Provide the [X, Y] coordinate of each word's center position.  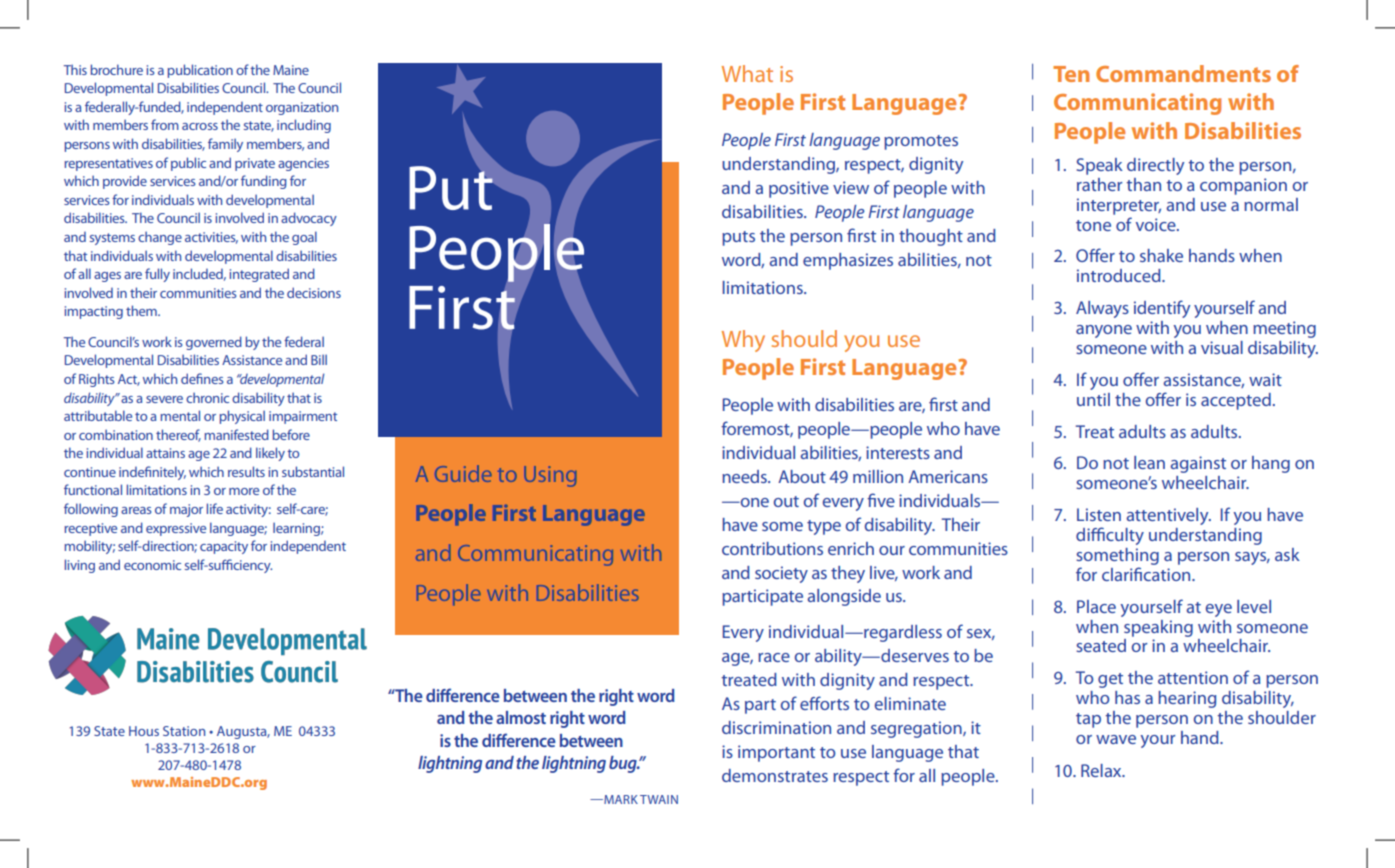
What [747, 73]
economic [152, 565]
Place [1096, 606]
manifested [237, 434]
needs [745, 476]
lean [1149, 462]
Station [184, 731]
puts [738, 238]
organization [302, 108]
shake [1161, 255]
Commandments [1183, 73]
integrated [259, 275]
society [781, 574]
